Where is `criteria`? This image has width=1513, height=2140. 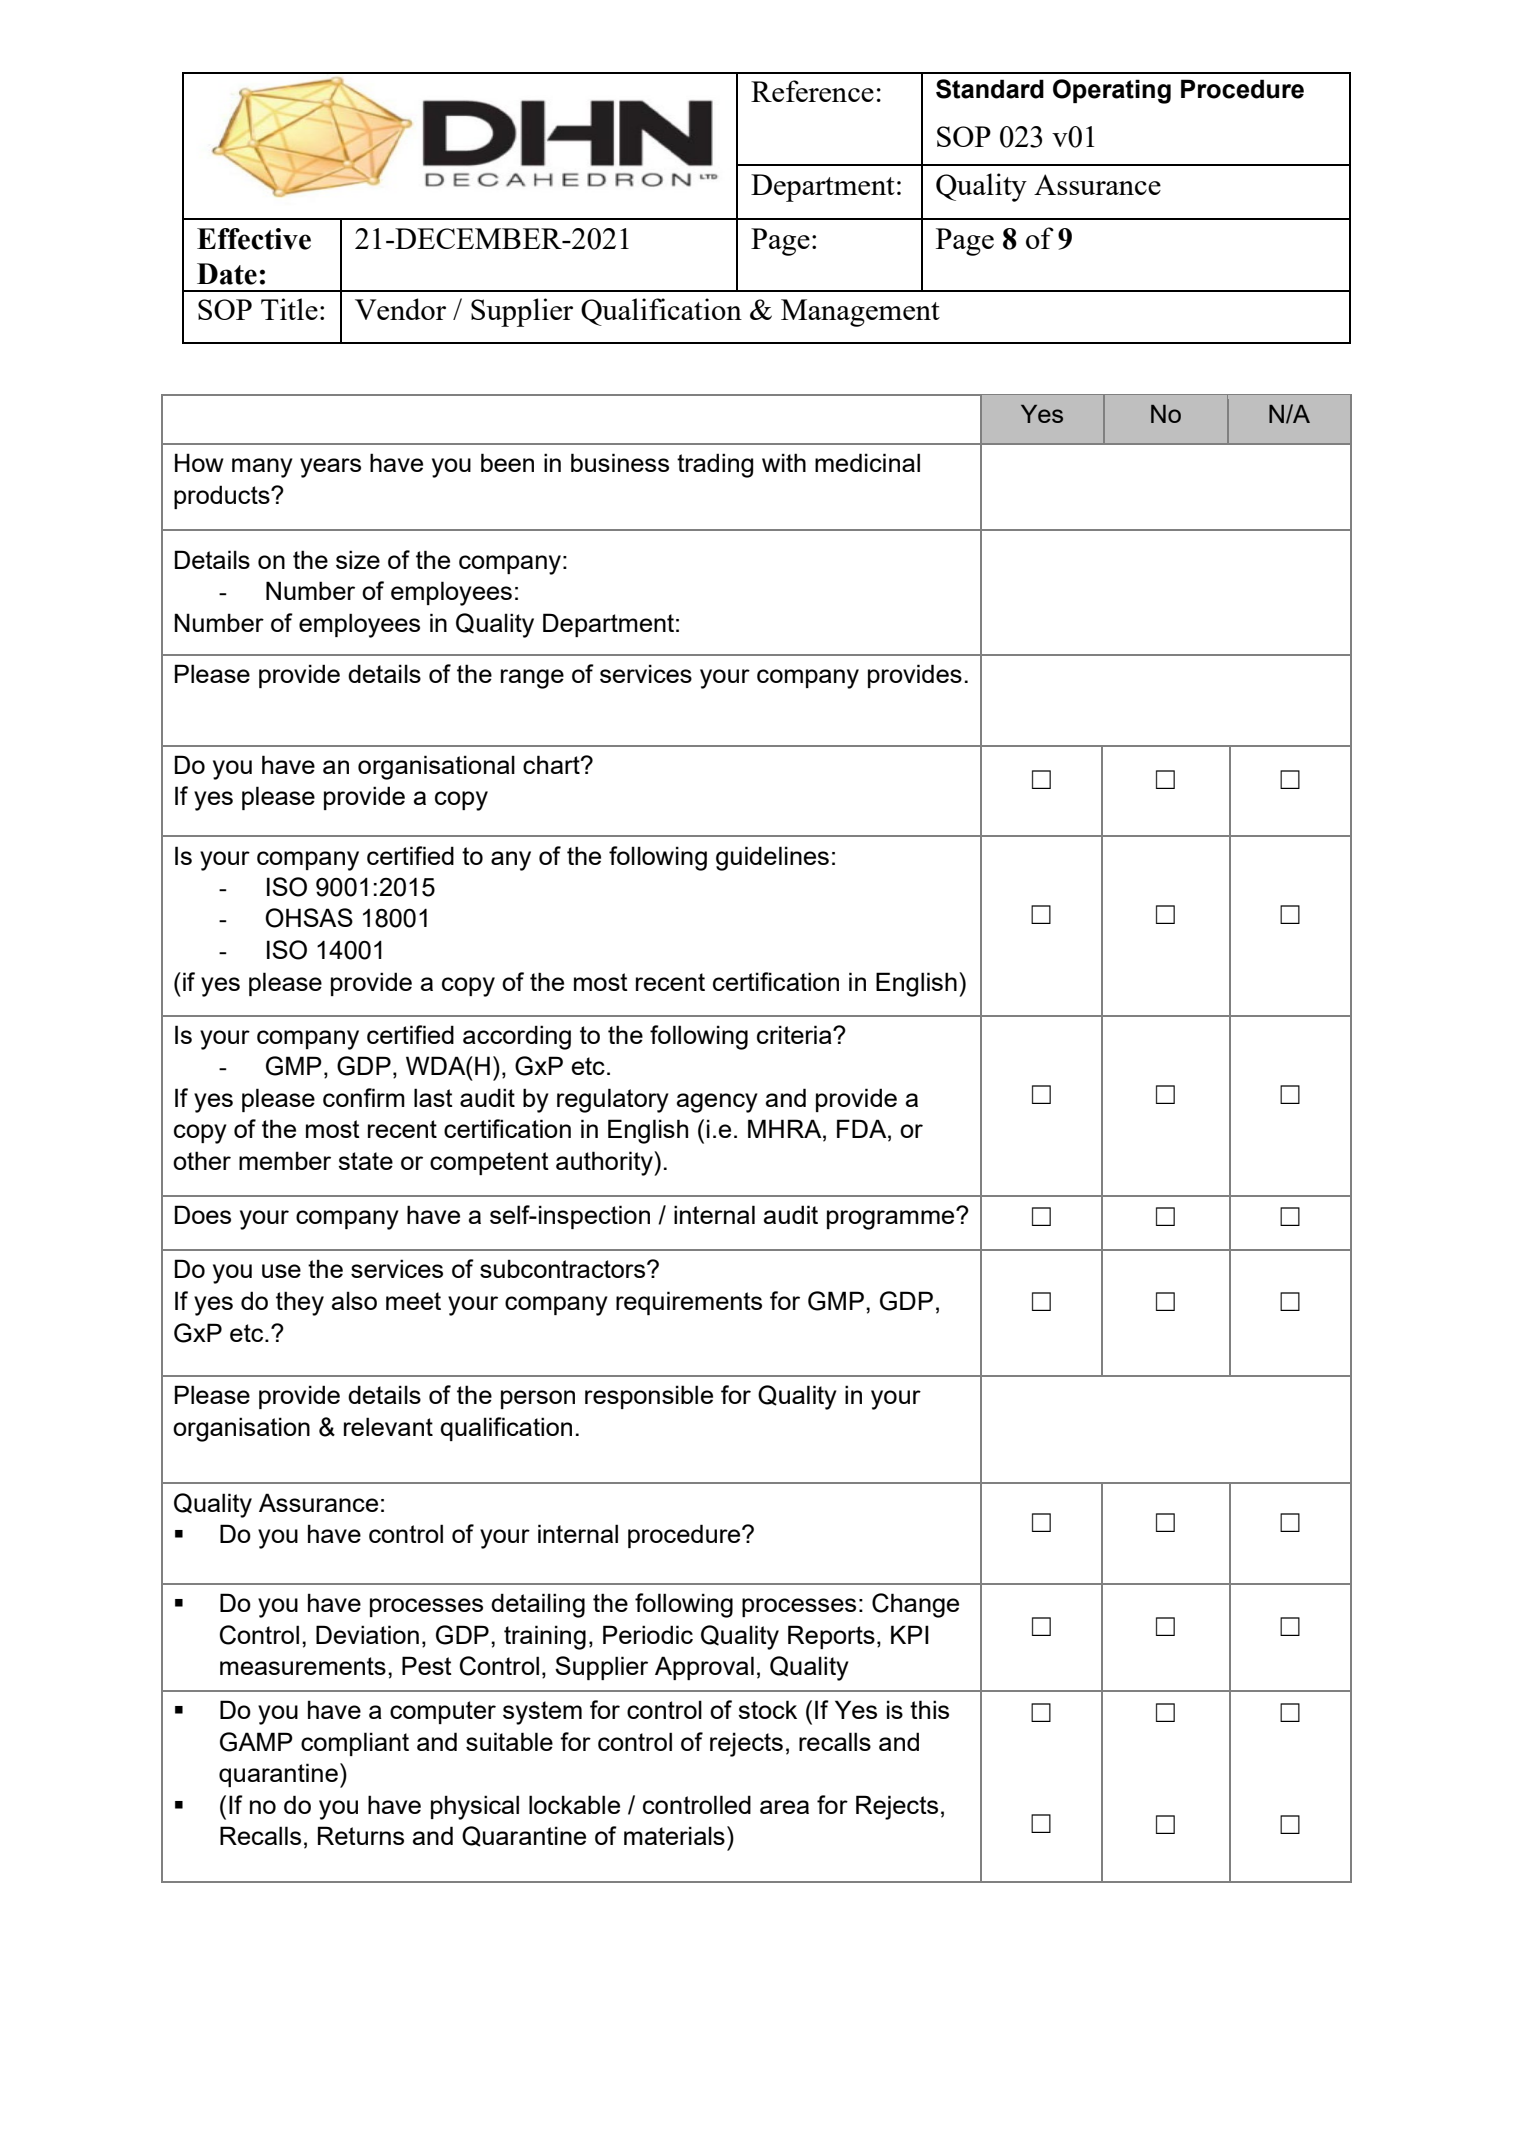 criteria is located at coordinates (795, 1034).
